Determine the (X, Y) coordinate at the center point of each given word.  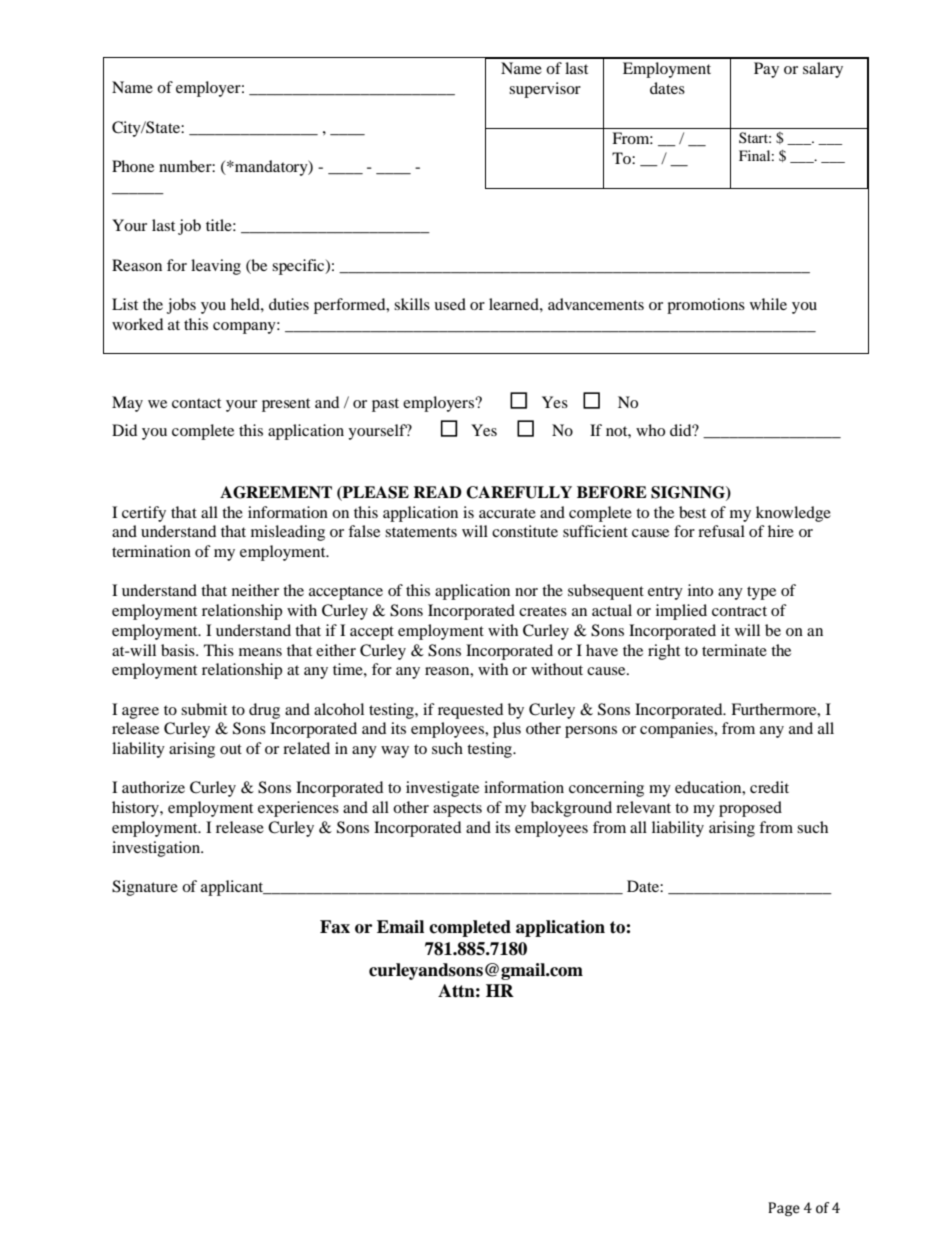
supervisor (545, 90)
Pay (766, 70)
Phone (133, 166)
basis (179, 650)
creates (543, 611)
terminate (734, 650)
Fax (335, 927)
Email (400, 927)
